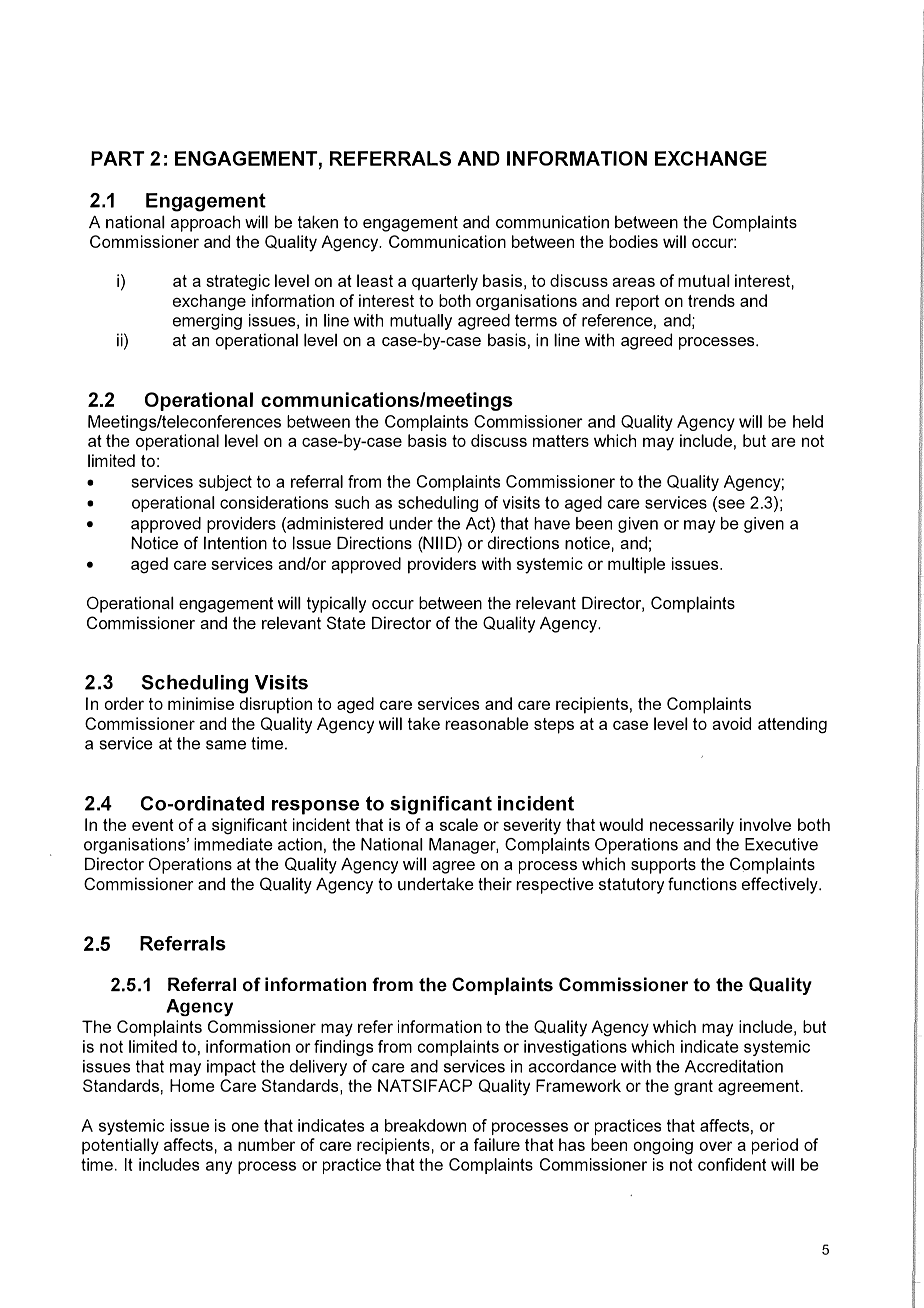  What do you see at coordinates (497, 1144) in the image?
I see `failure` at bounding box center [497, 1144].
